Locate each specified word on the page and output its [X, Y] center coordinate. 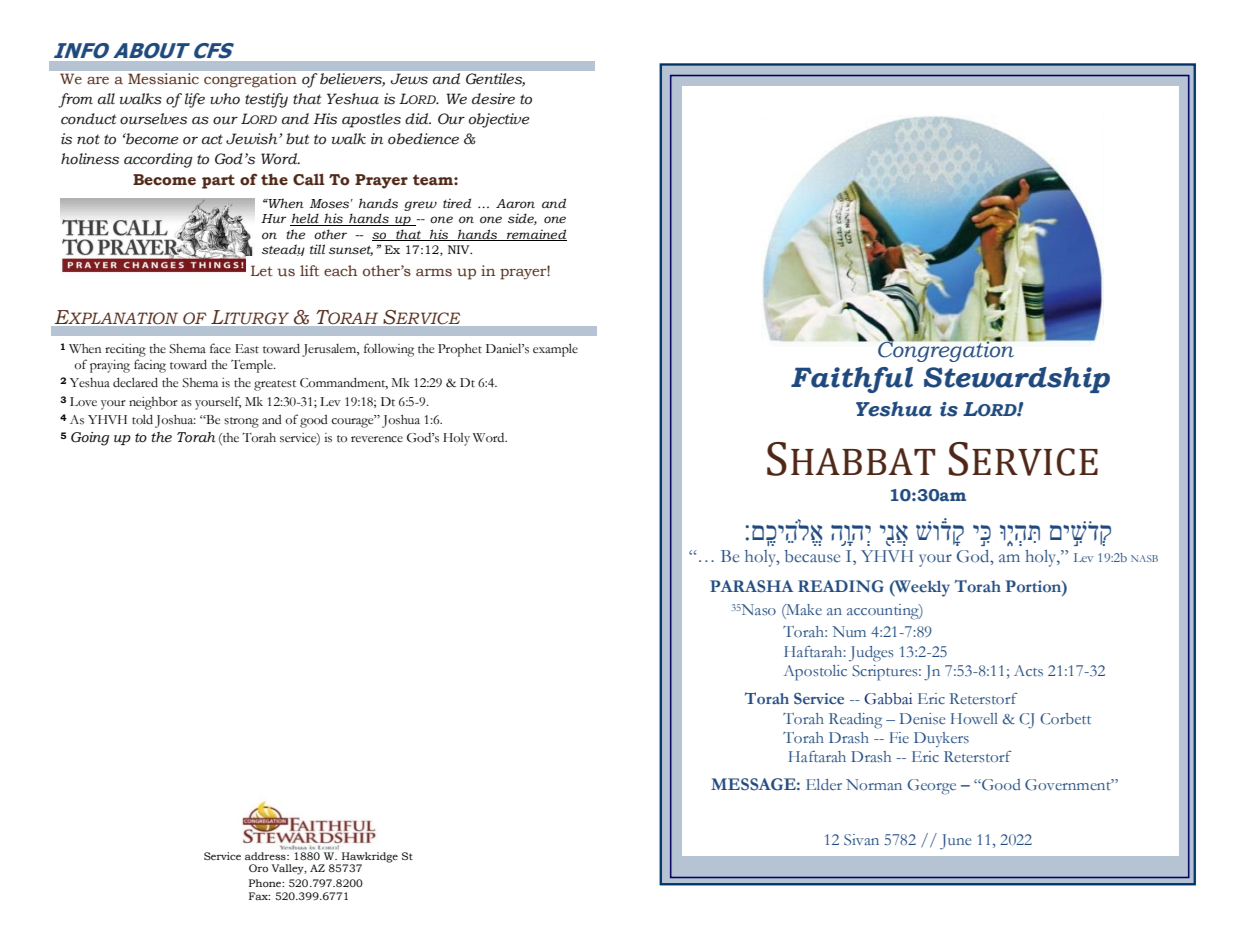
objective [499, 120]
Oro [258, 868]
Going [90, 439]
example [555, 350]
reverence [377, 439]
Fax [259, 896]
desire [493, 99]
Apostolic [815, 673]
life [195, 100]
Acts [1028, 670]
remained [536, 235]
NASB [1144, 558]
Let [262, 271]
